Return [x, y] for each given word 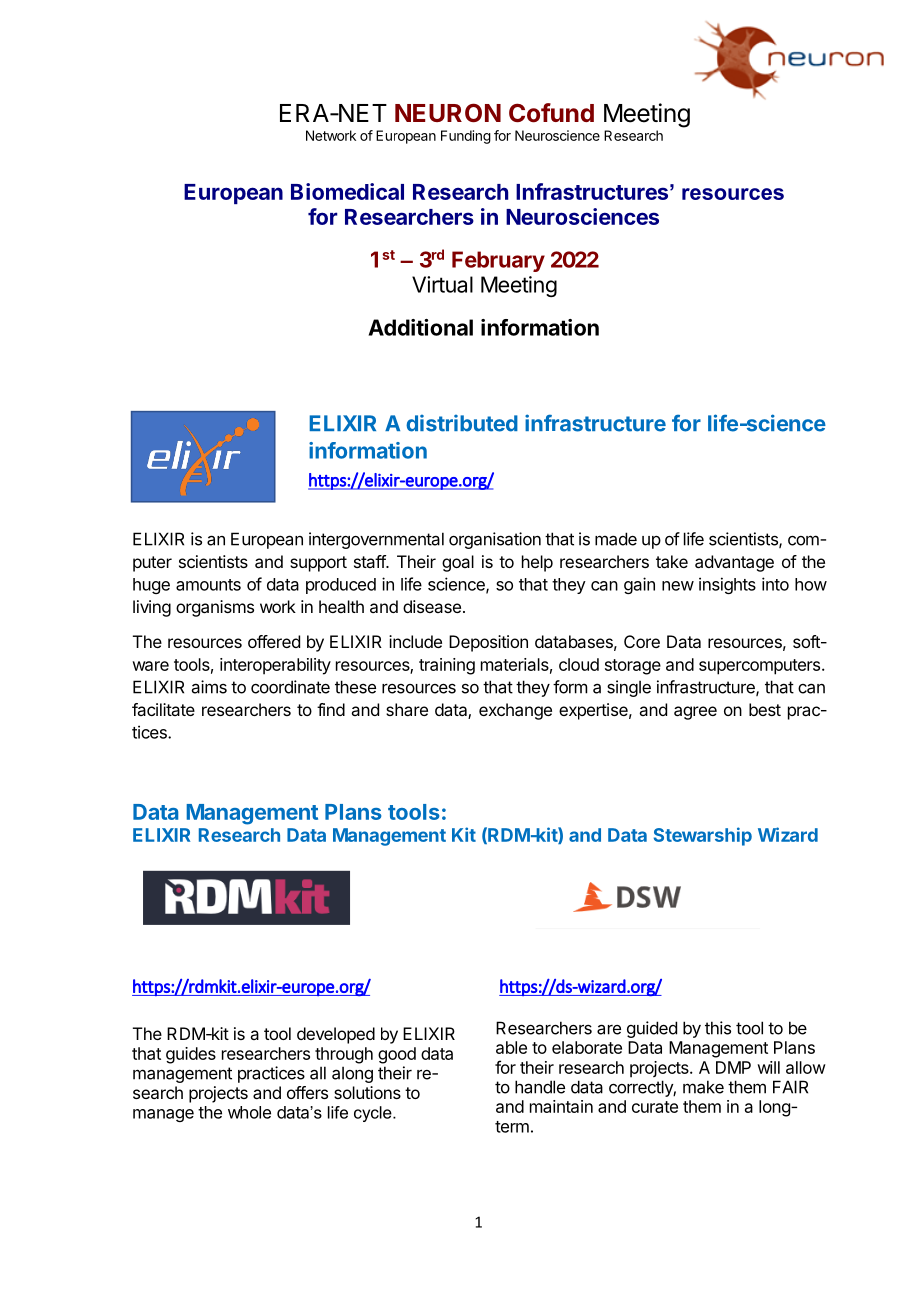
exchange [515, 711]
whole [249, 1112]
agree [695, 713]
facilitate [163, 709]
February [498, 261]
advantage [734, 563]
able [511, 1047]
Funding [466, 137]
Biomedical [347, 191]
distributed [462, 423]
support [318, 564]
